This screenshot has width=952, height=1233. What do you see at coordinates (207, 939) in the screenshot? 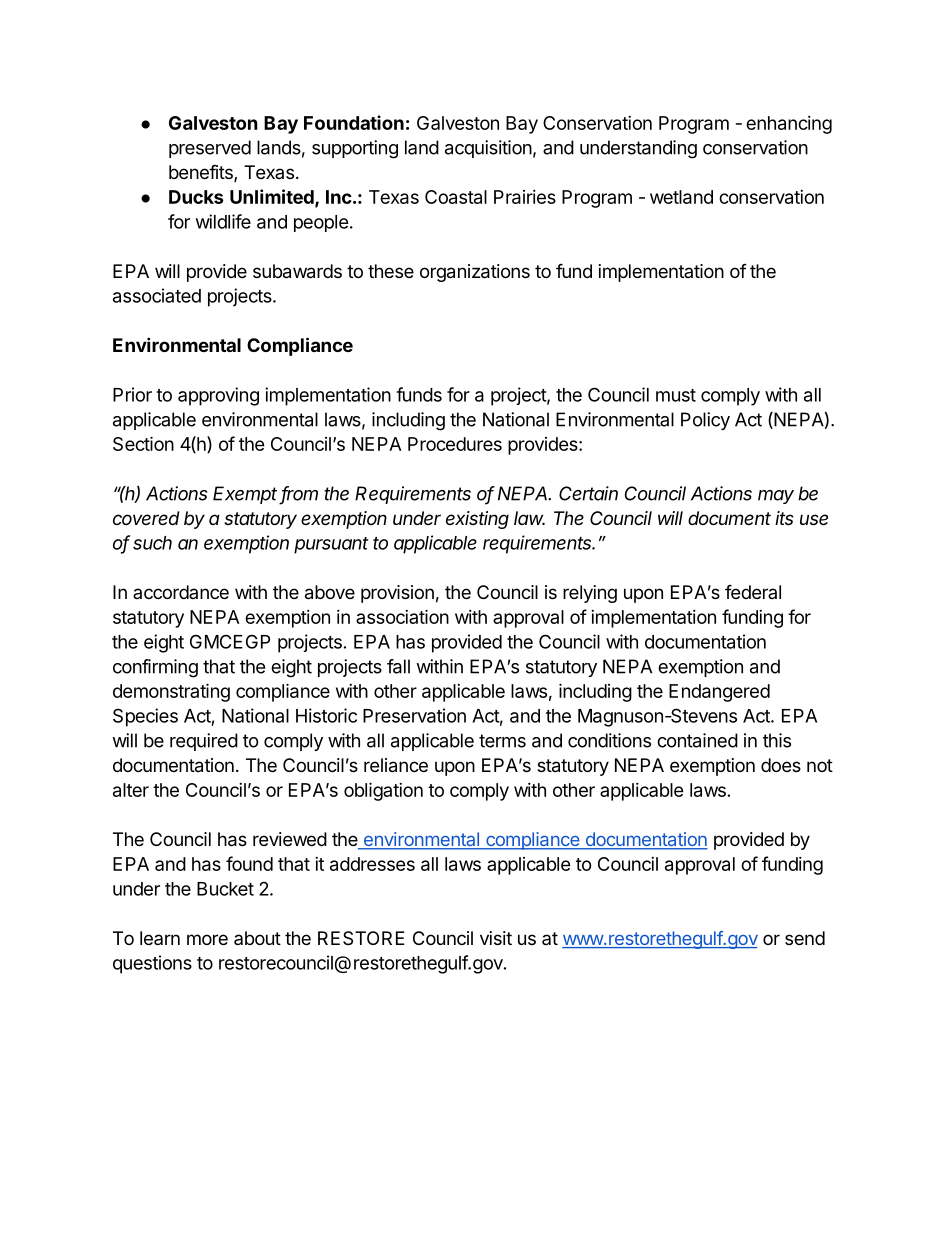
I see `more` at bounding box center [207, 939].
